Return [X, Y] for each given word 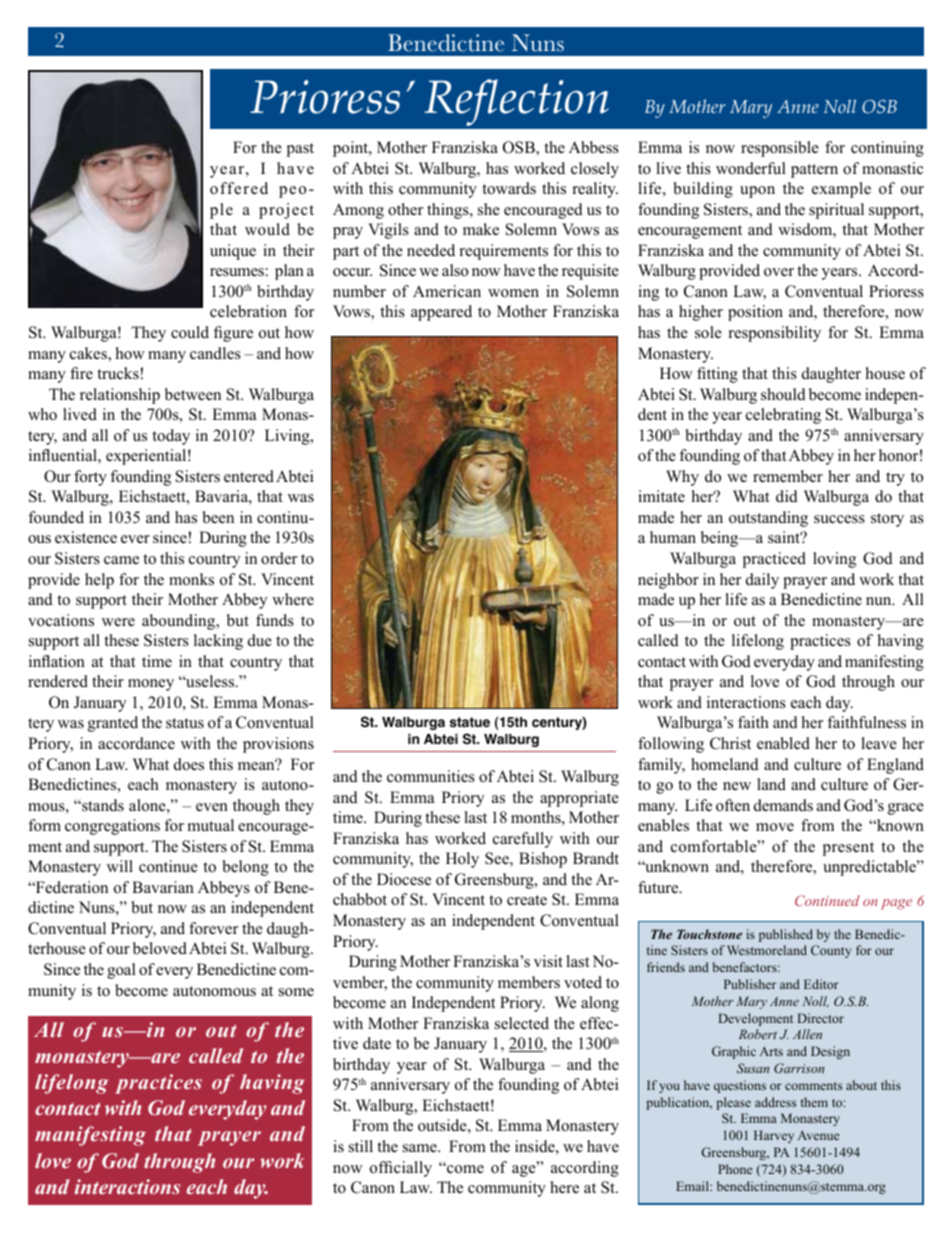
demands [783, 805]
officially [401, 1169]
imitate [661, 496]
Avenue [818, 1135]
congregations [112, 827]
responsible [780, 149]
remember [788, 476]
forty [90, 478]
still [361, 1146]
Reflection [516, 102]
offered [239, 188]
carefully [523, 840]
